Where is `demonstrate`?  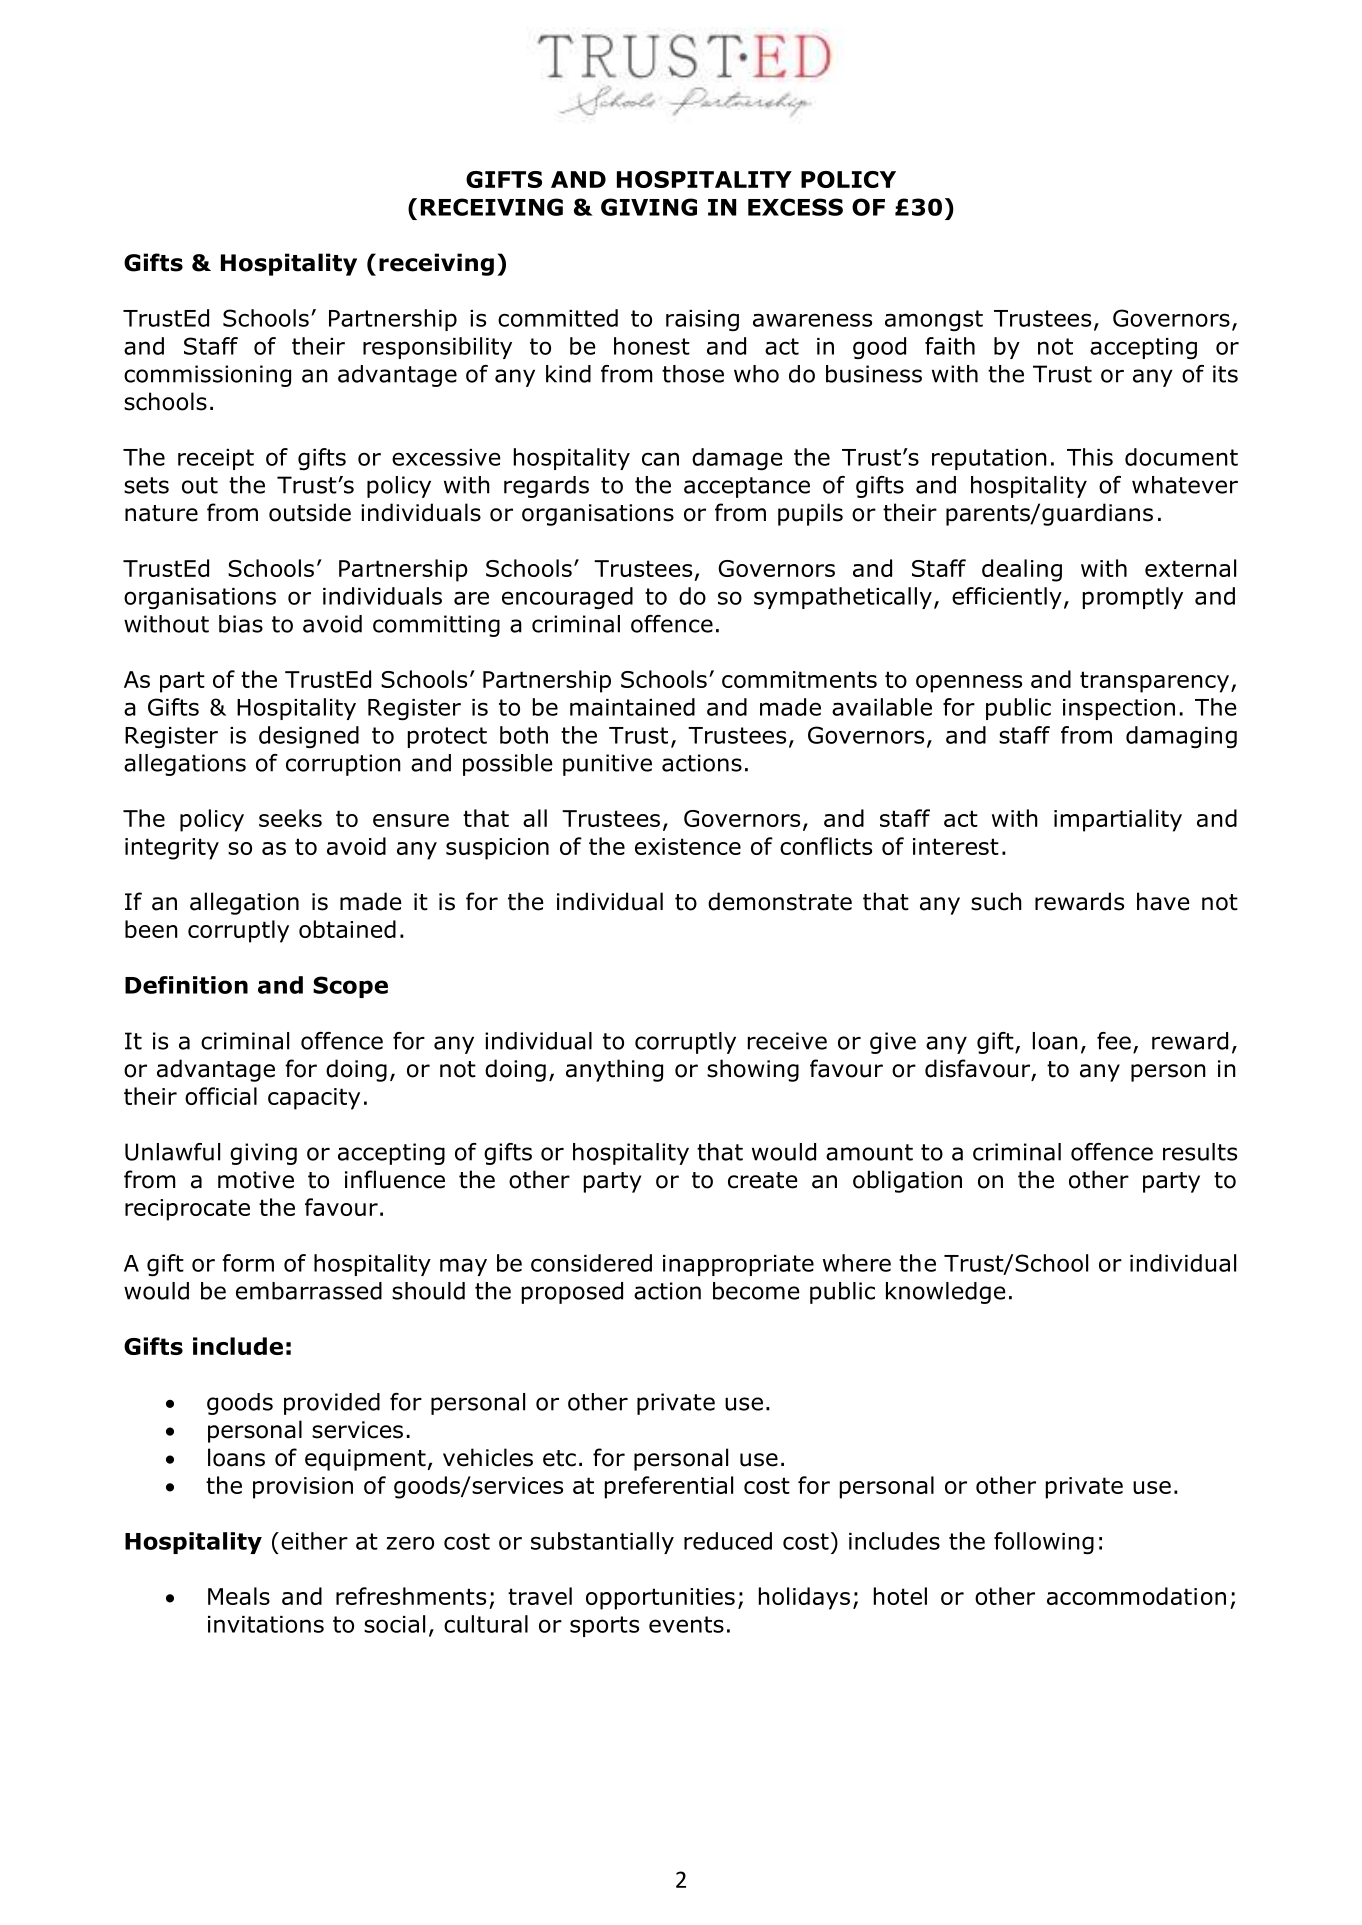
demonstrate is located at coordinates (780, 901).
